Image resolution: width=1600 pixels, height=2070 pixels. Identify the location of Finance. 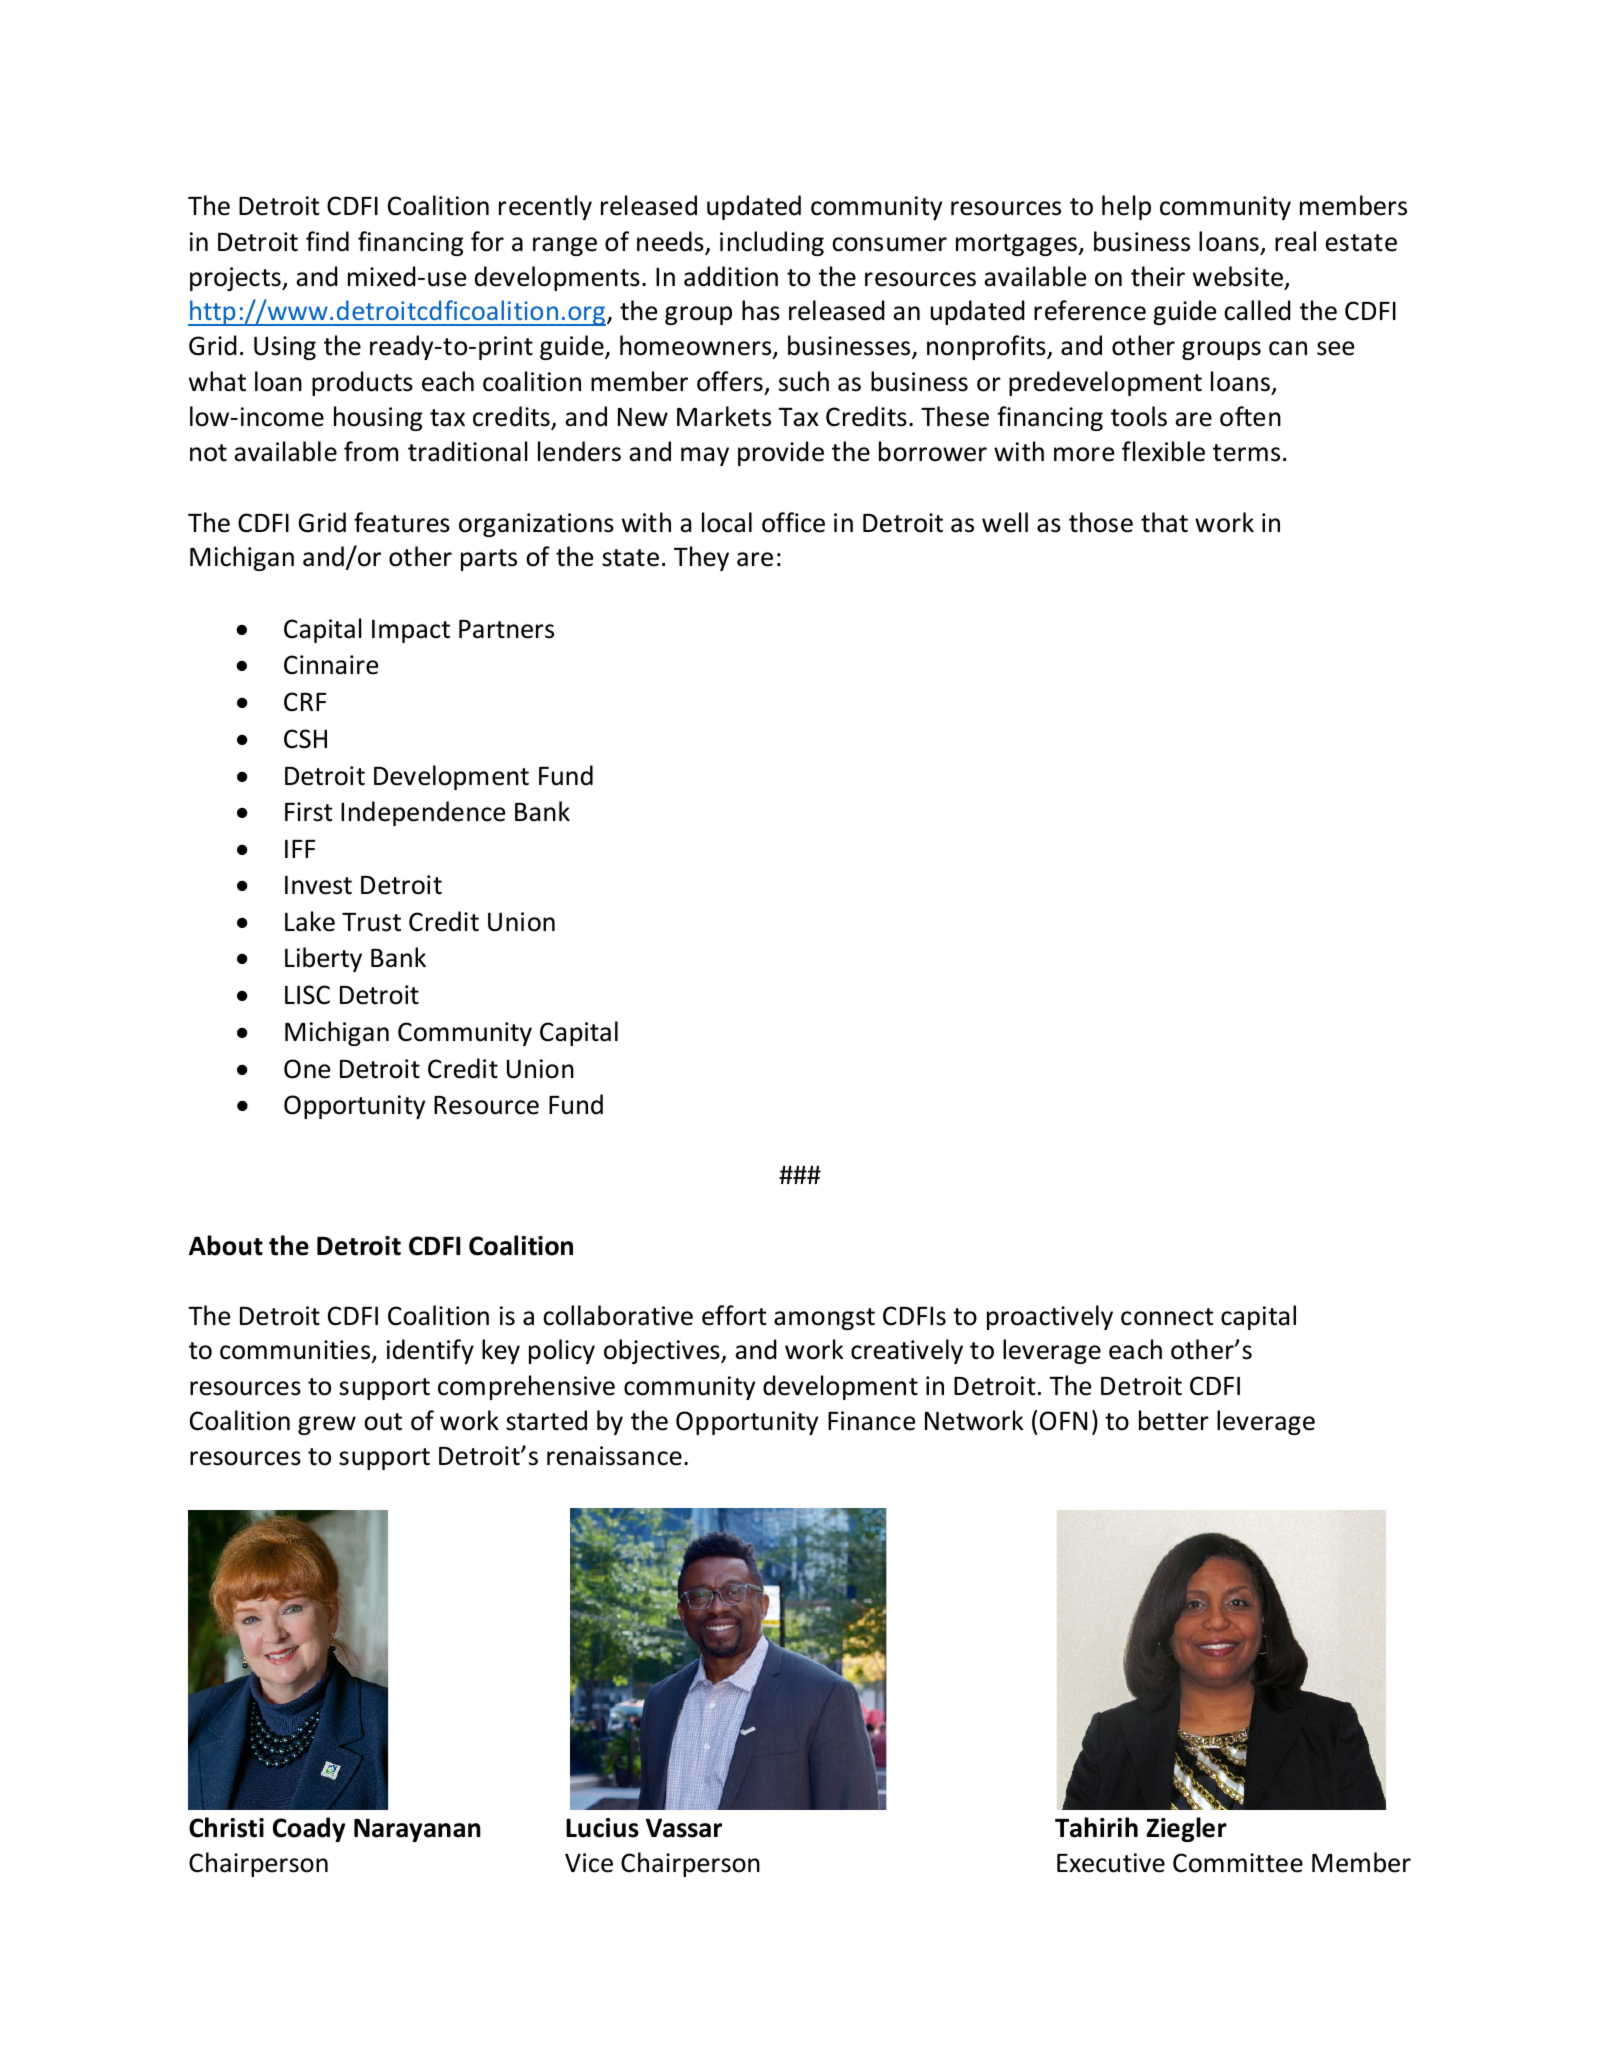
(871, 1421).
